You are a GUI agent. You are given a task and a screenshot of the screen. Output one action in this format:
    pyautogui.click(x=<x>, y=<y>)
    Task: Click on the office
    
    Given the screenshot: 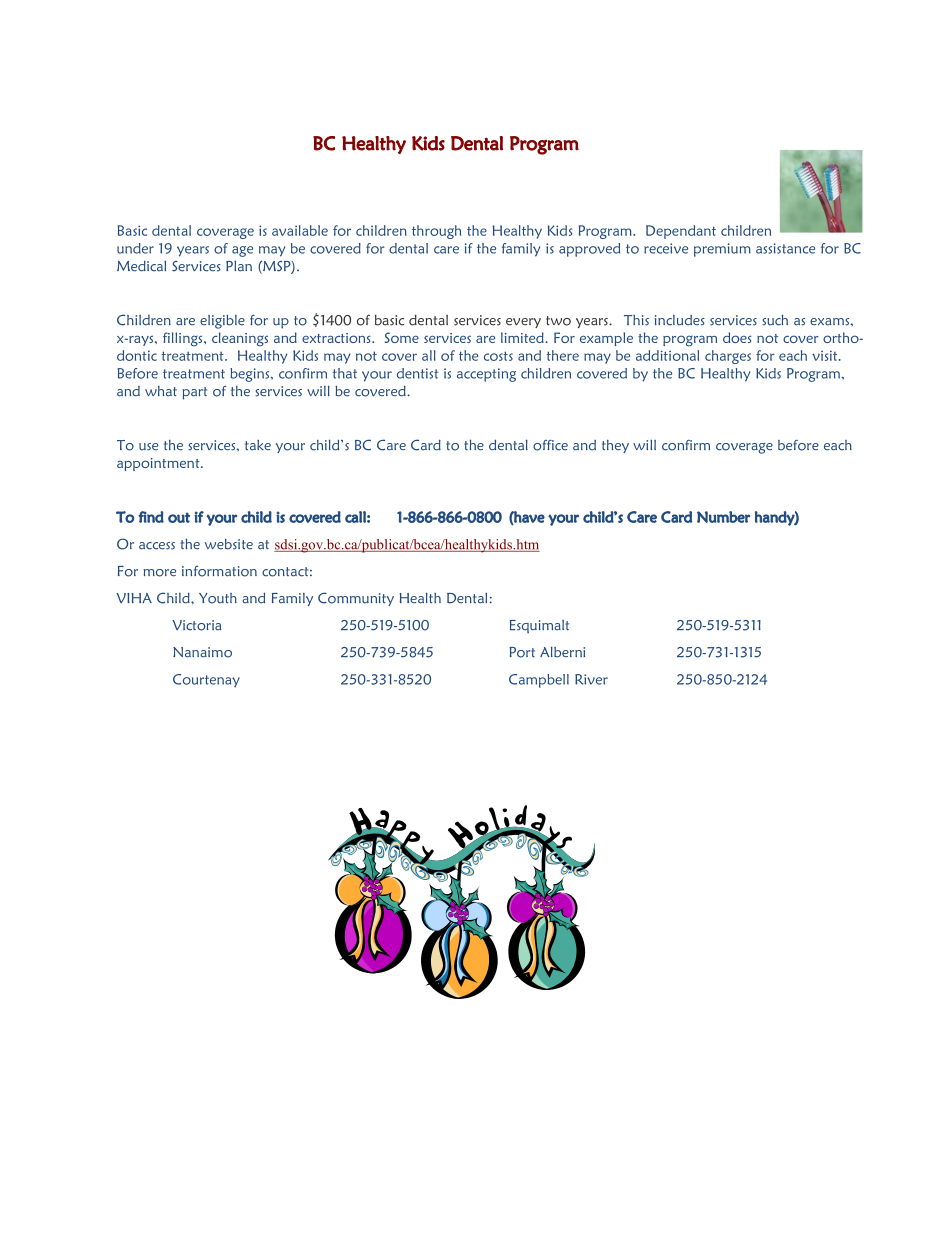 What is the action you would take?
    pyautogui.click(x=550, y=445)
